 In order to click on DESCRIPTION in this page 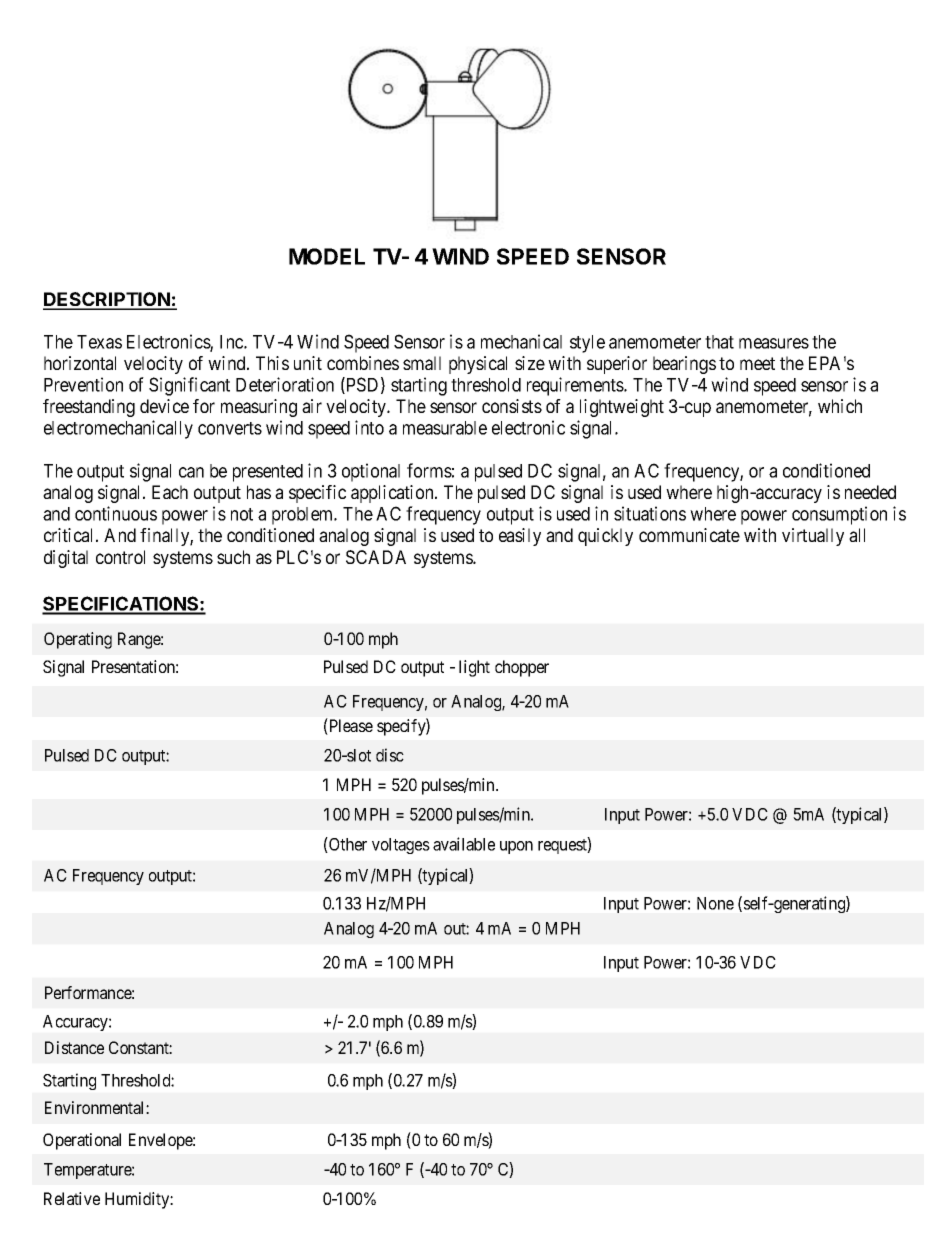, I will do `click(107, 300)`.
